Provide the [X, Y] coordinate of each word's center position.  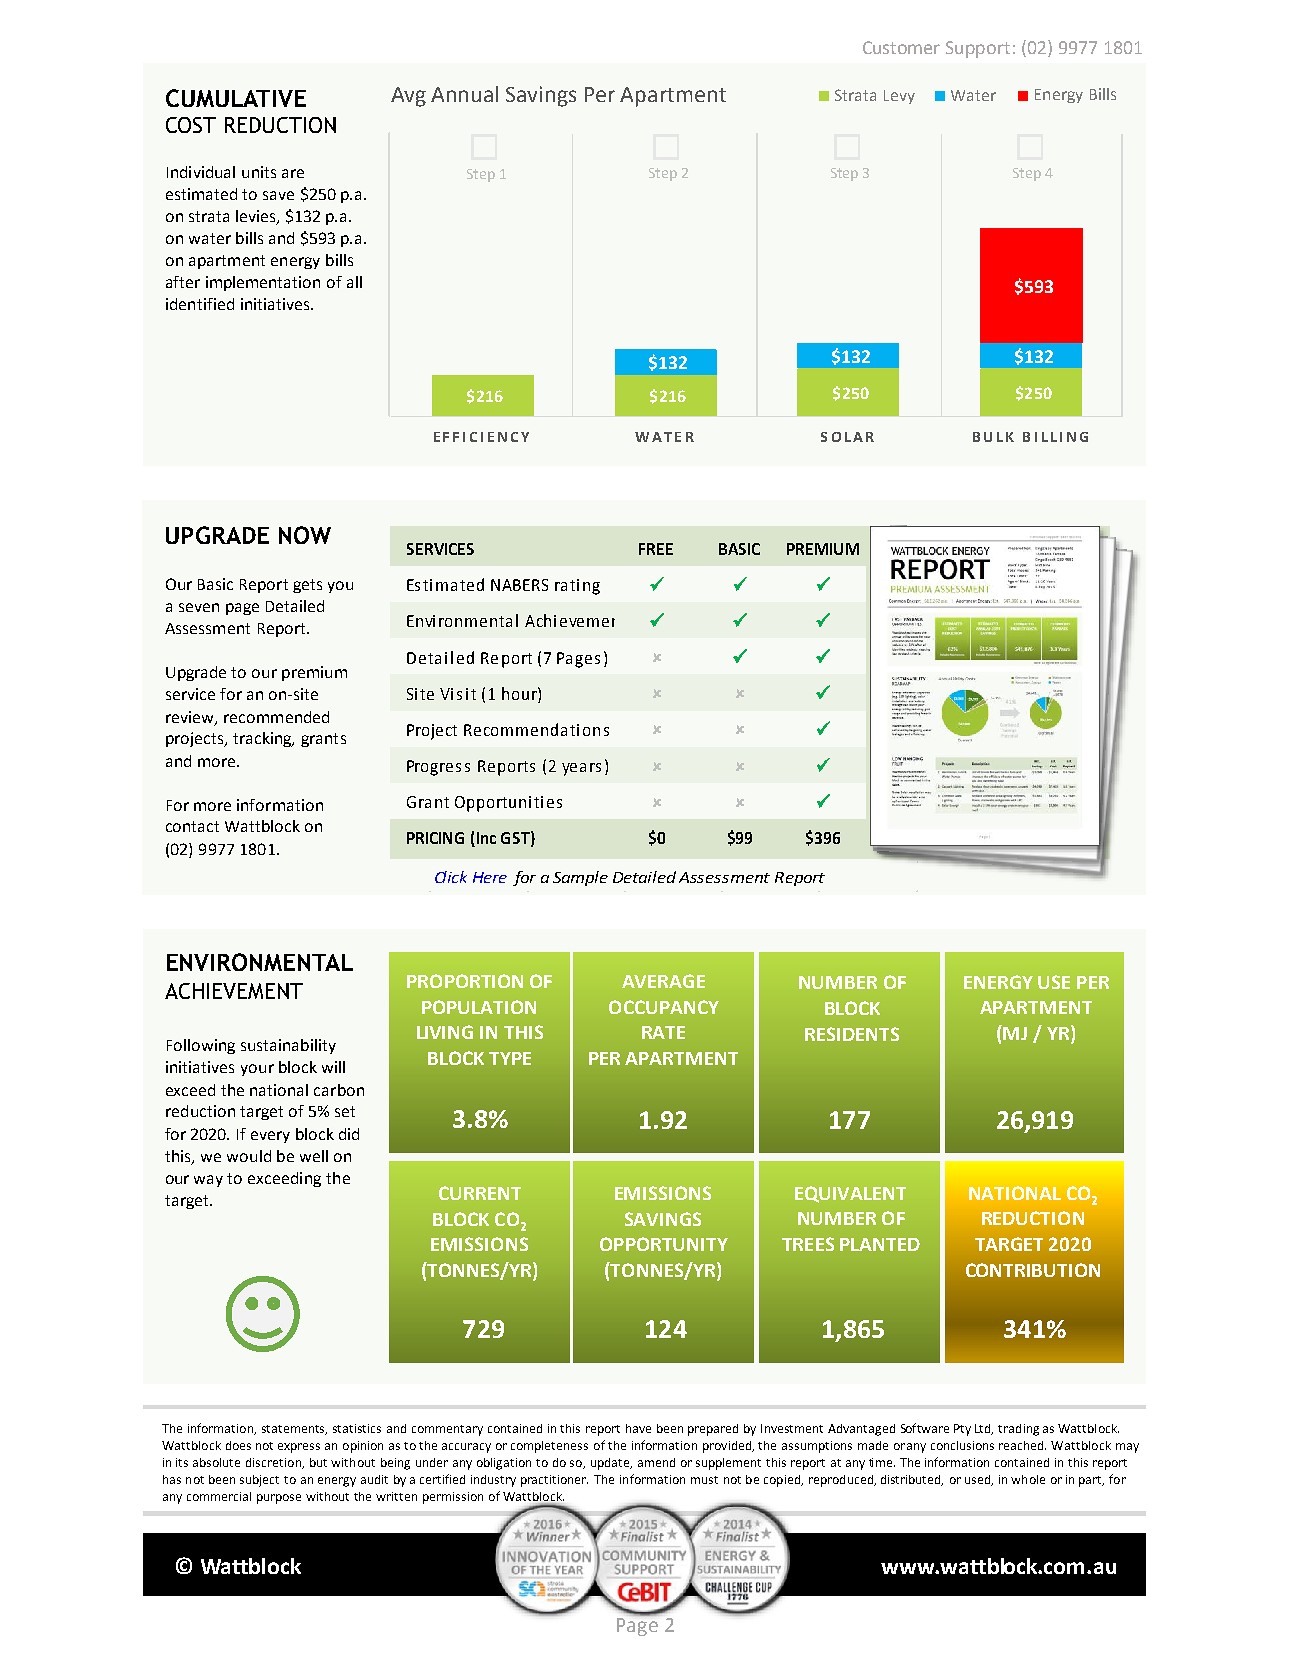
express [299, 1448]
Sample [580, 878]
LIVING [445, 1032]
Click [451, 877]
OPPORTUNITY [664, 1244]
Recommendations [536, 729]
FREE [656, 549]
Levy [899, 97]
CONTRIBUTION [1033, 1270]
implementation [263, 283]
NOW [305, 535]
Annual [464, 94]
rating [577, 587]
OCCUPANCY [664, 1007]
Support [978, 49]
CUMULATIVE [236, 98]
